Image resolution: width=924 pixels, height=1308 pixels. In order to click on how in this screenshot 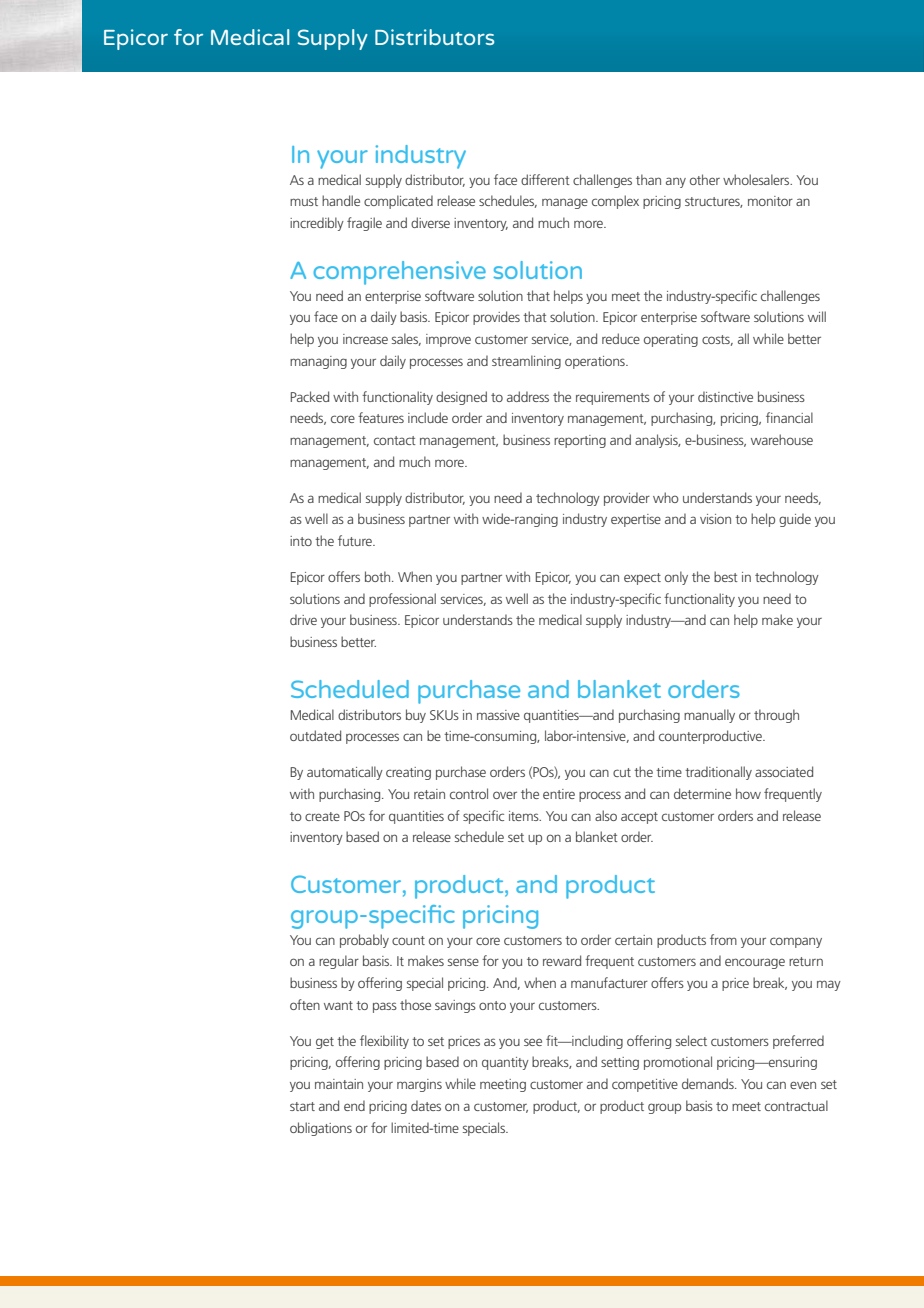, I will do `click(748, 793)`.
